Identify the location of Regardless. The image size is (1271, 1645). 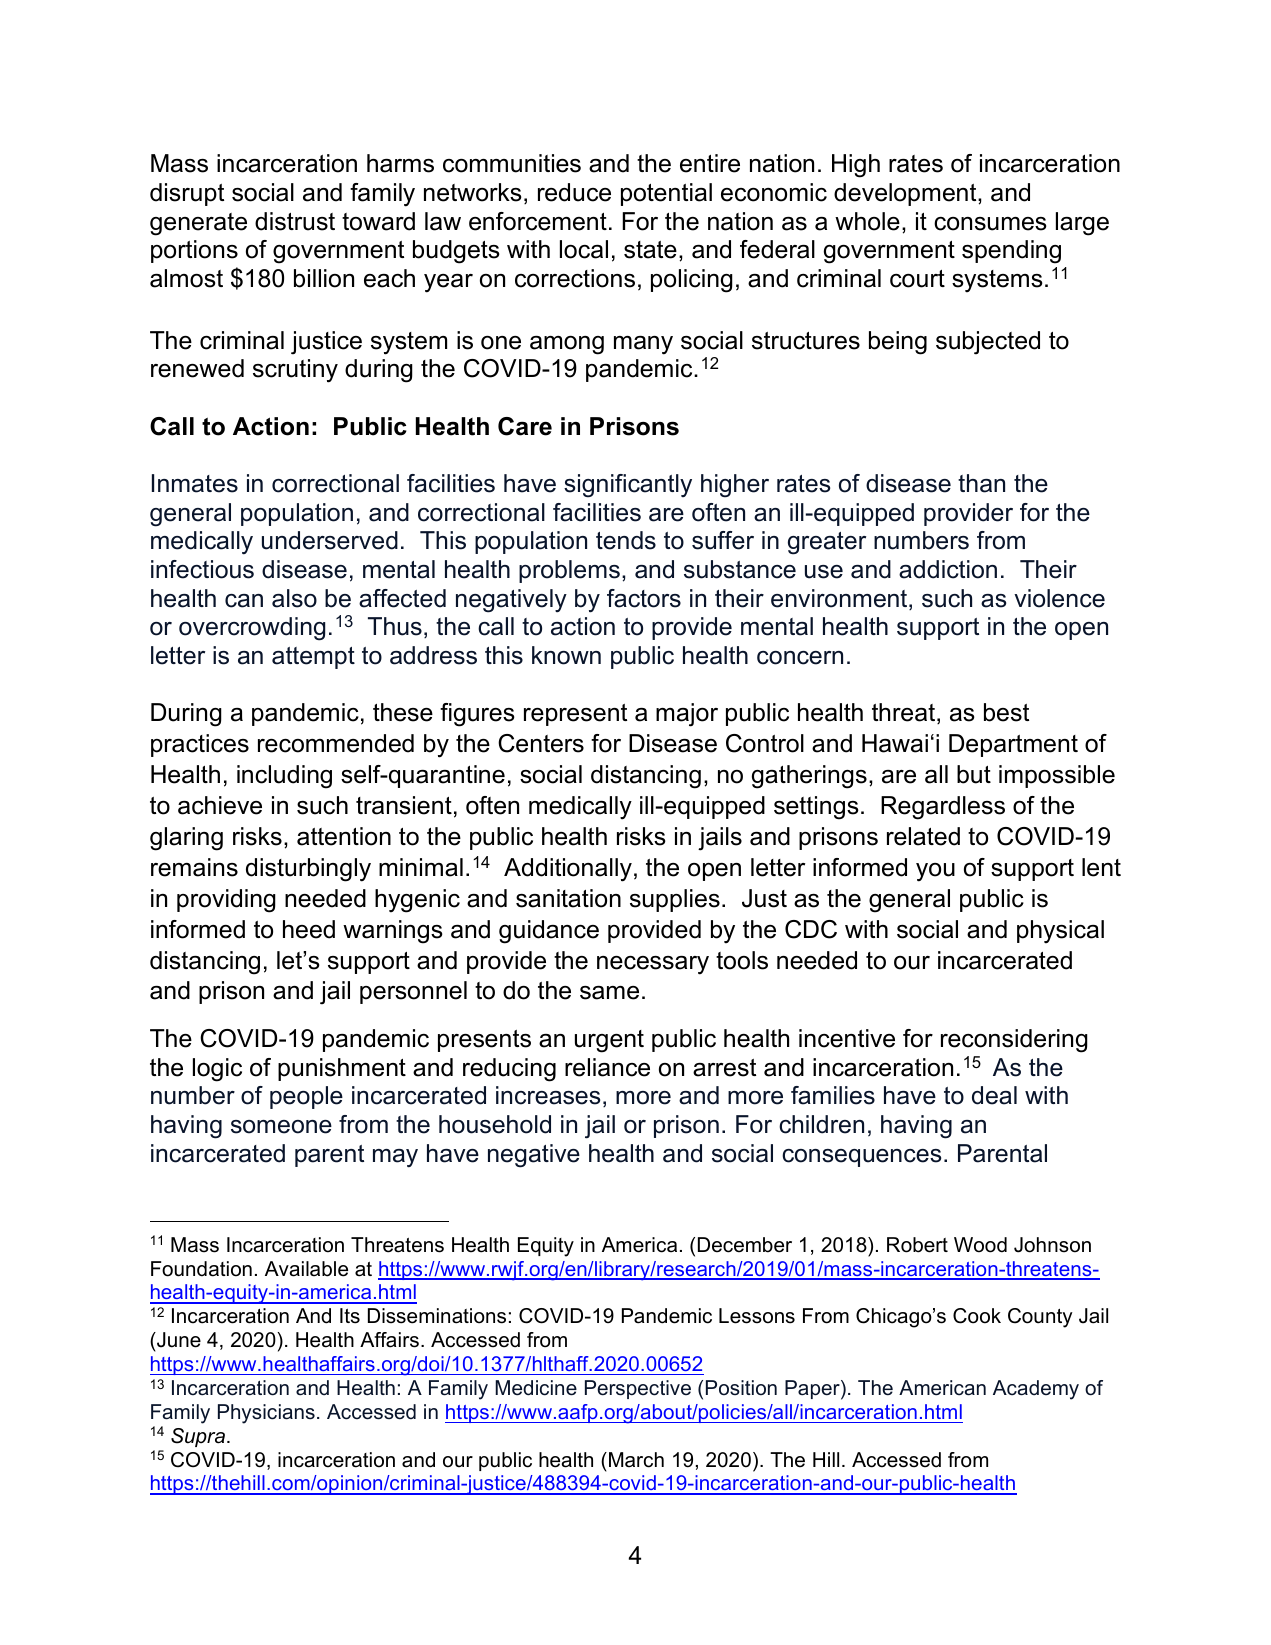
(943, 808).
